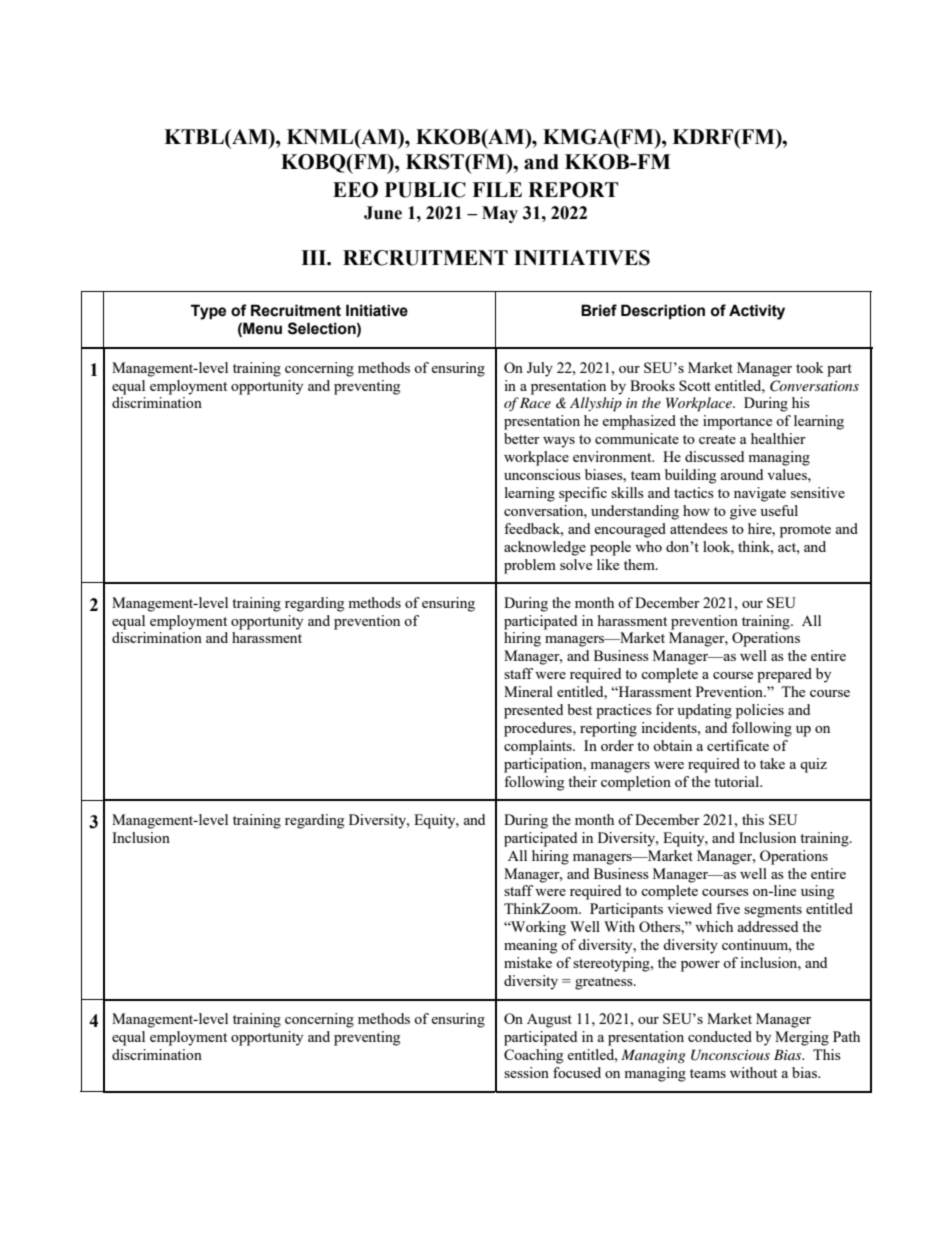  I want to click on III, so click(314, 257).
